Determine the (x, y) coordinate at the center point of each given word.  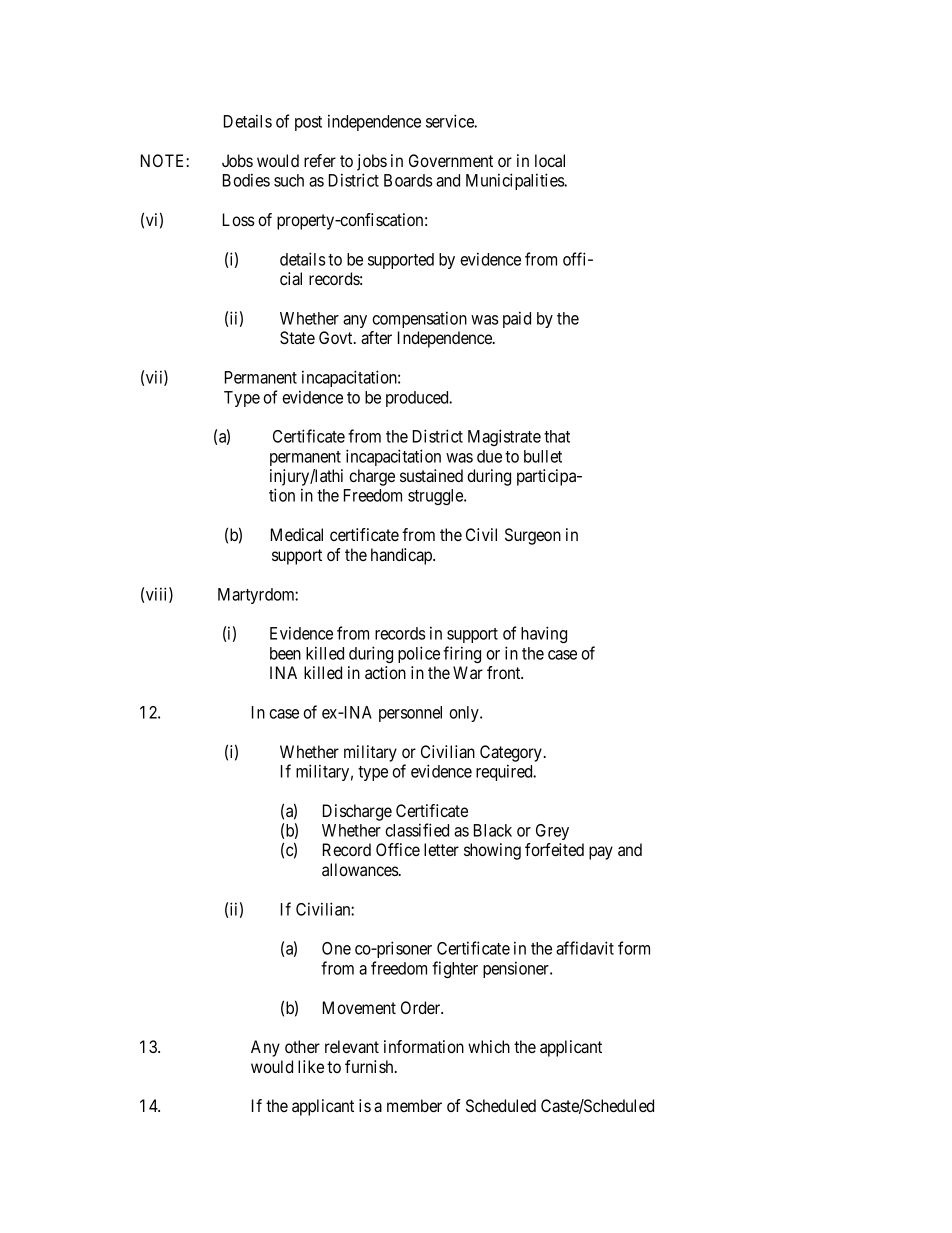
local (550, 160)
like (311, 1066)
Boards (408, 180)
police (419, 654)
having (544, 634)
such (289, 180)
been (285, 653)
